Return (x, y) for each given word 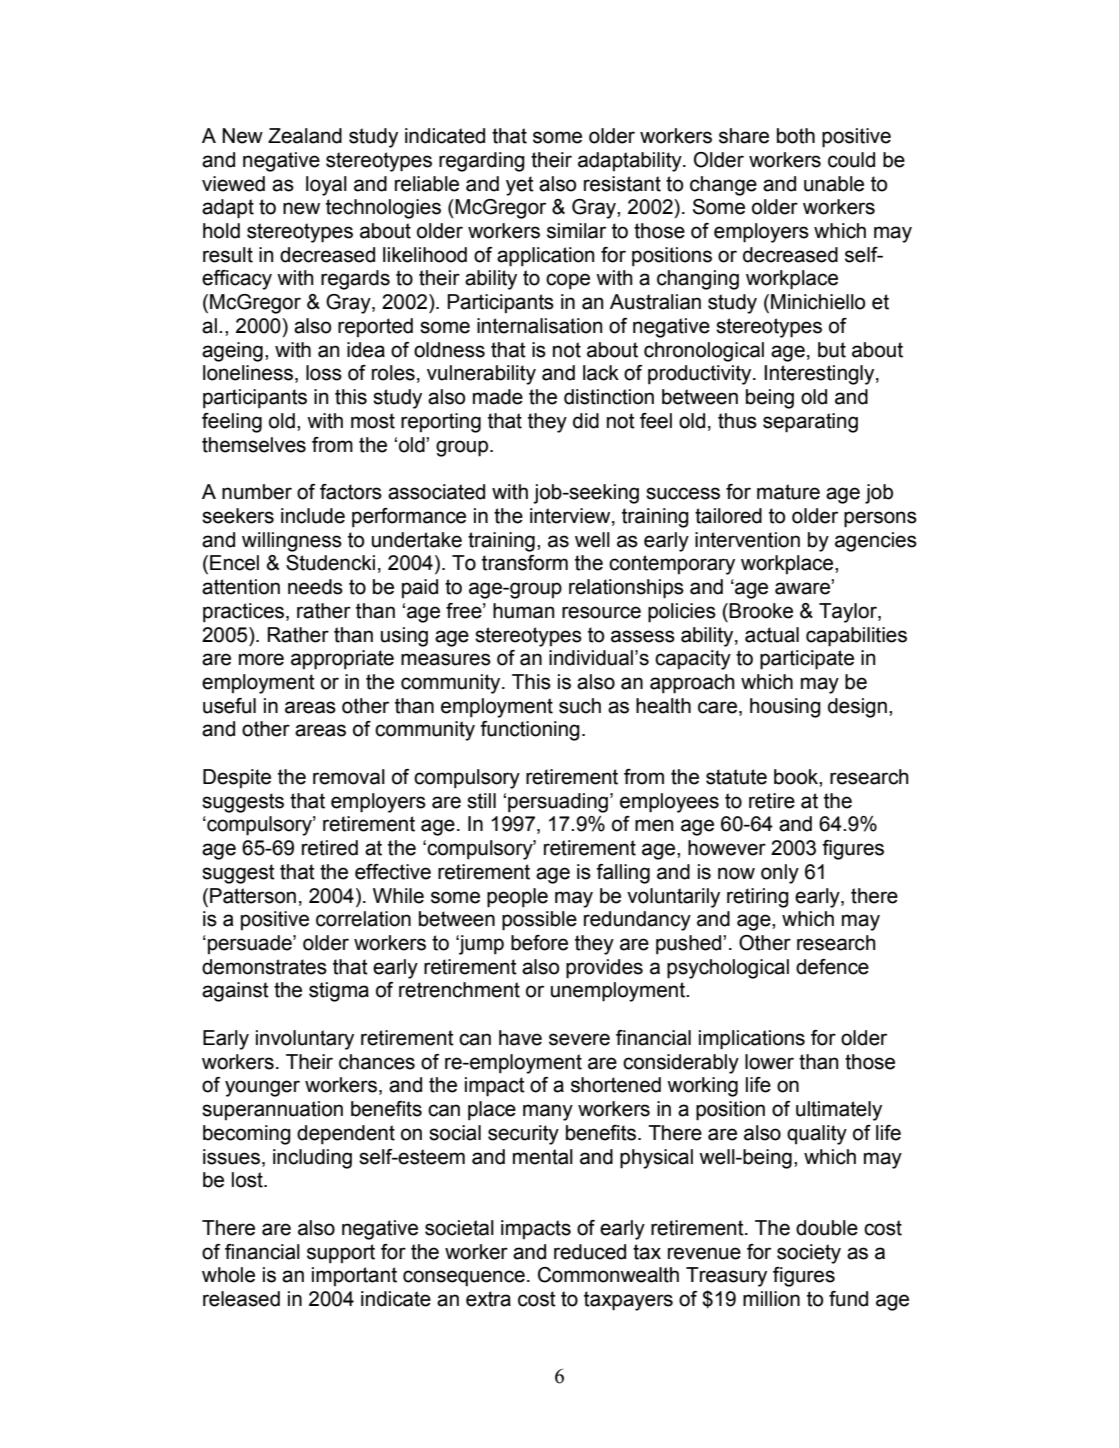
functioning (530, 731)
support (341, 1254)
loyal (326, 186)
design (857, 708)
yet (520, 186)
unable (834, 184)
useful (229, 706)
